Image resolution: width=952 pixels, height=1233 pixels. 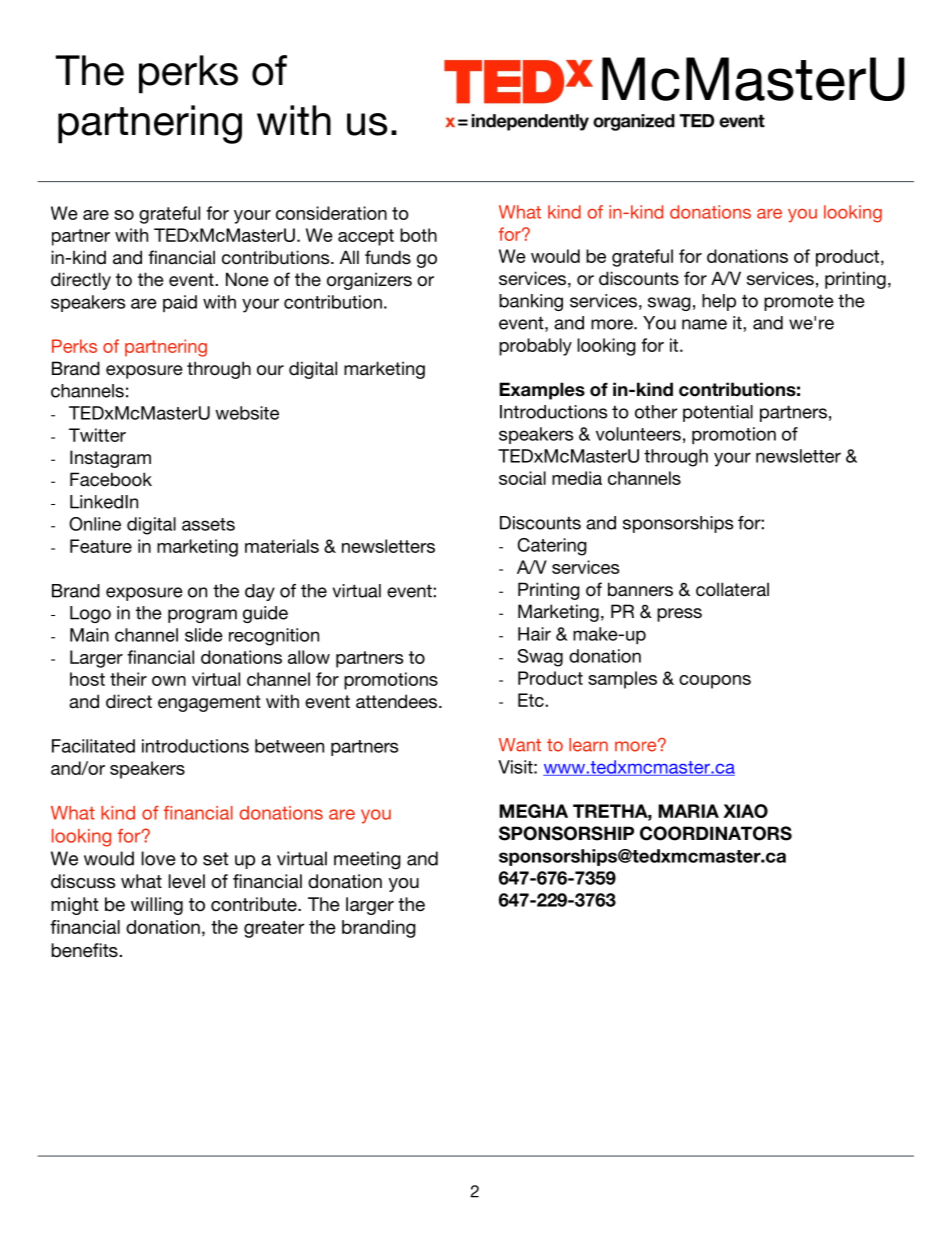 I want to click on None, so click(x=247, y=279).
